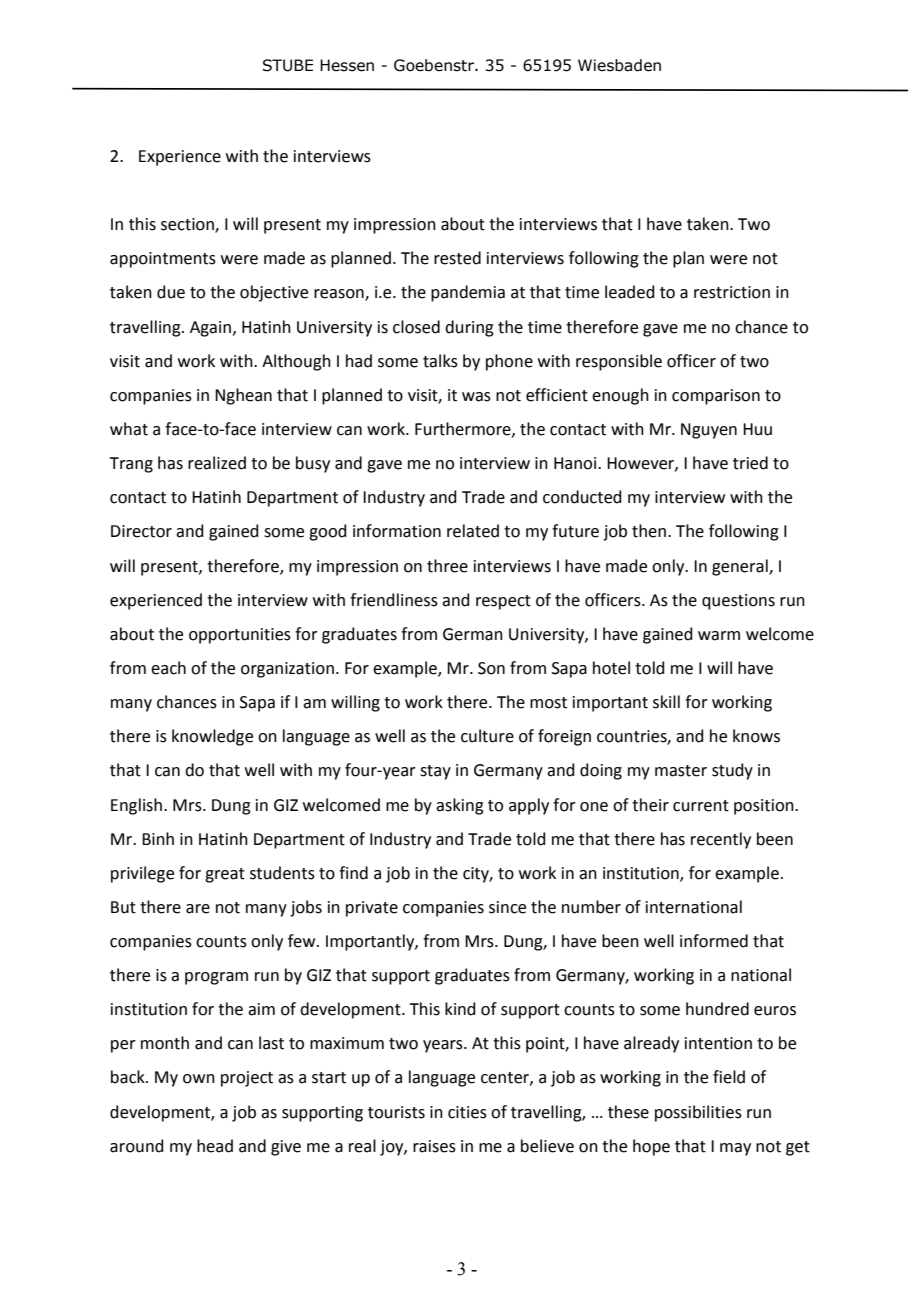 This screenshot has width=924, height=1308. Describe the element at coordinates (129, 429) in the screenshot. I see `what` at that location.
